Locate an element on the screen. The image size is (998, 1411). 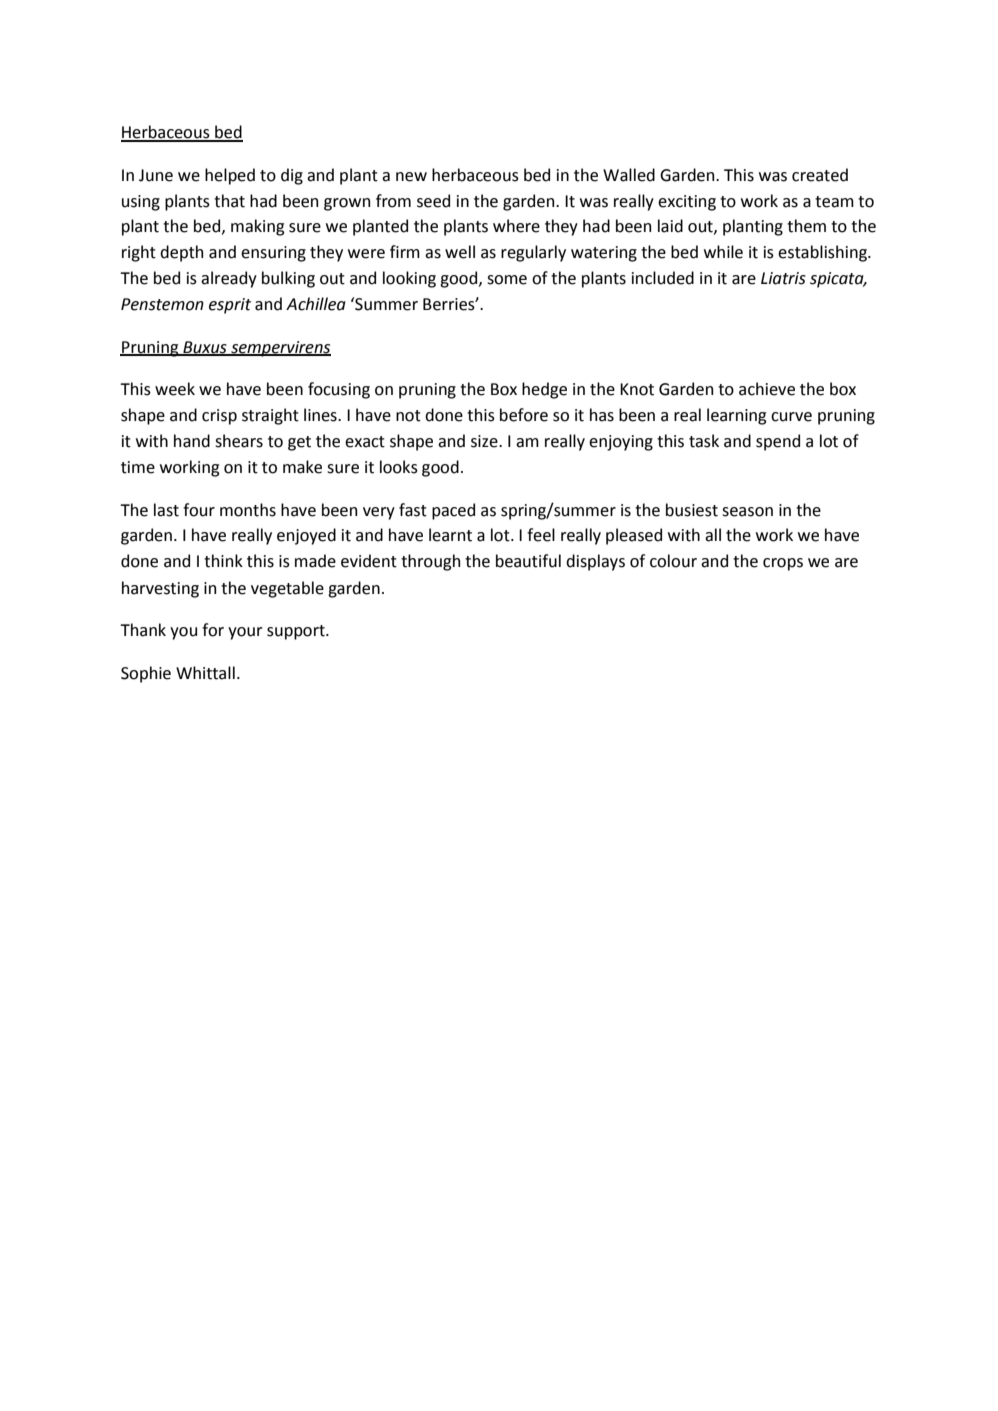
exciting is located at coordinates (687, 203).
